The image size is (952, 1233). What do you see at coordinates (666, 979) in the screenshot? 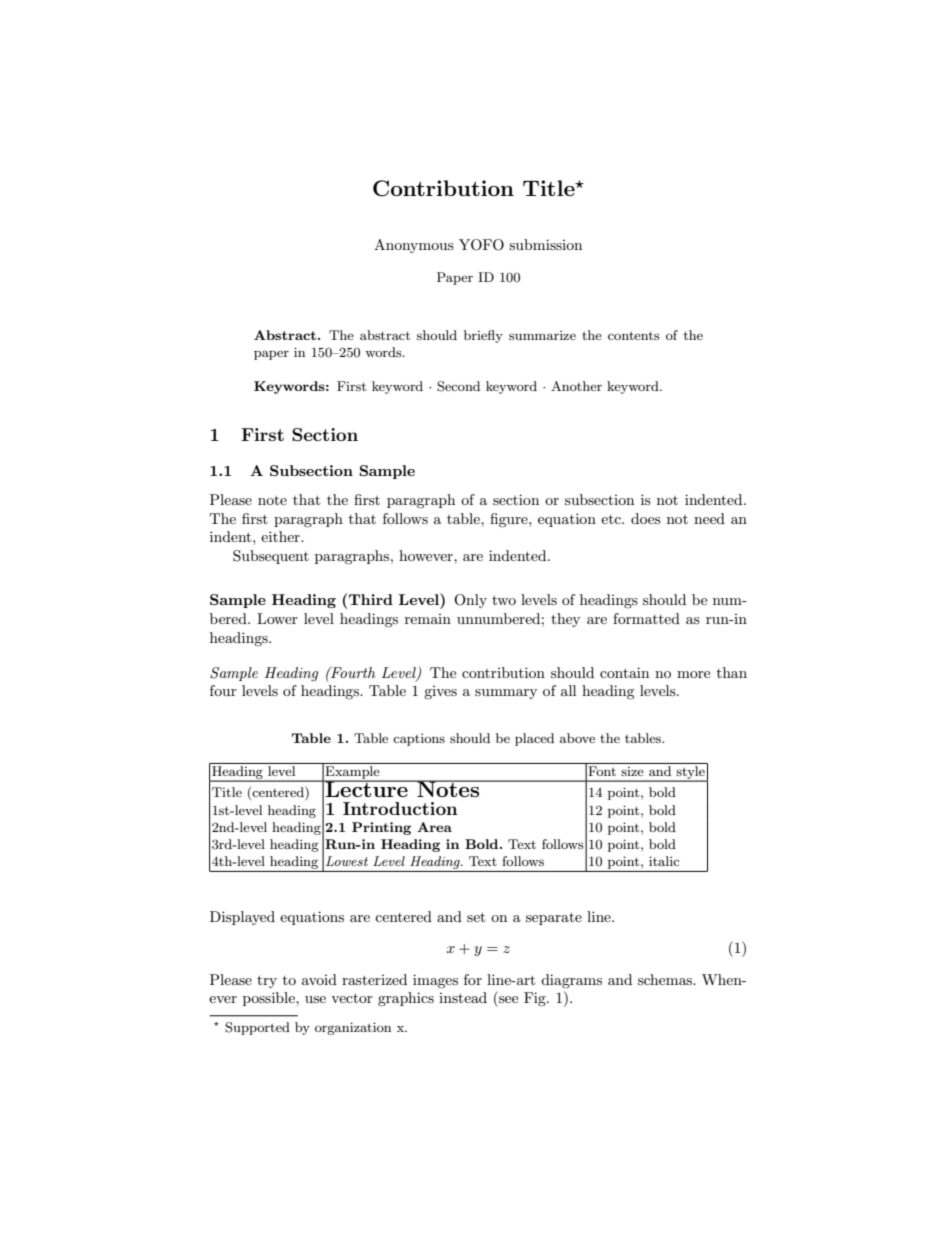
I see `schemas` at bounding box center [666, 979].
